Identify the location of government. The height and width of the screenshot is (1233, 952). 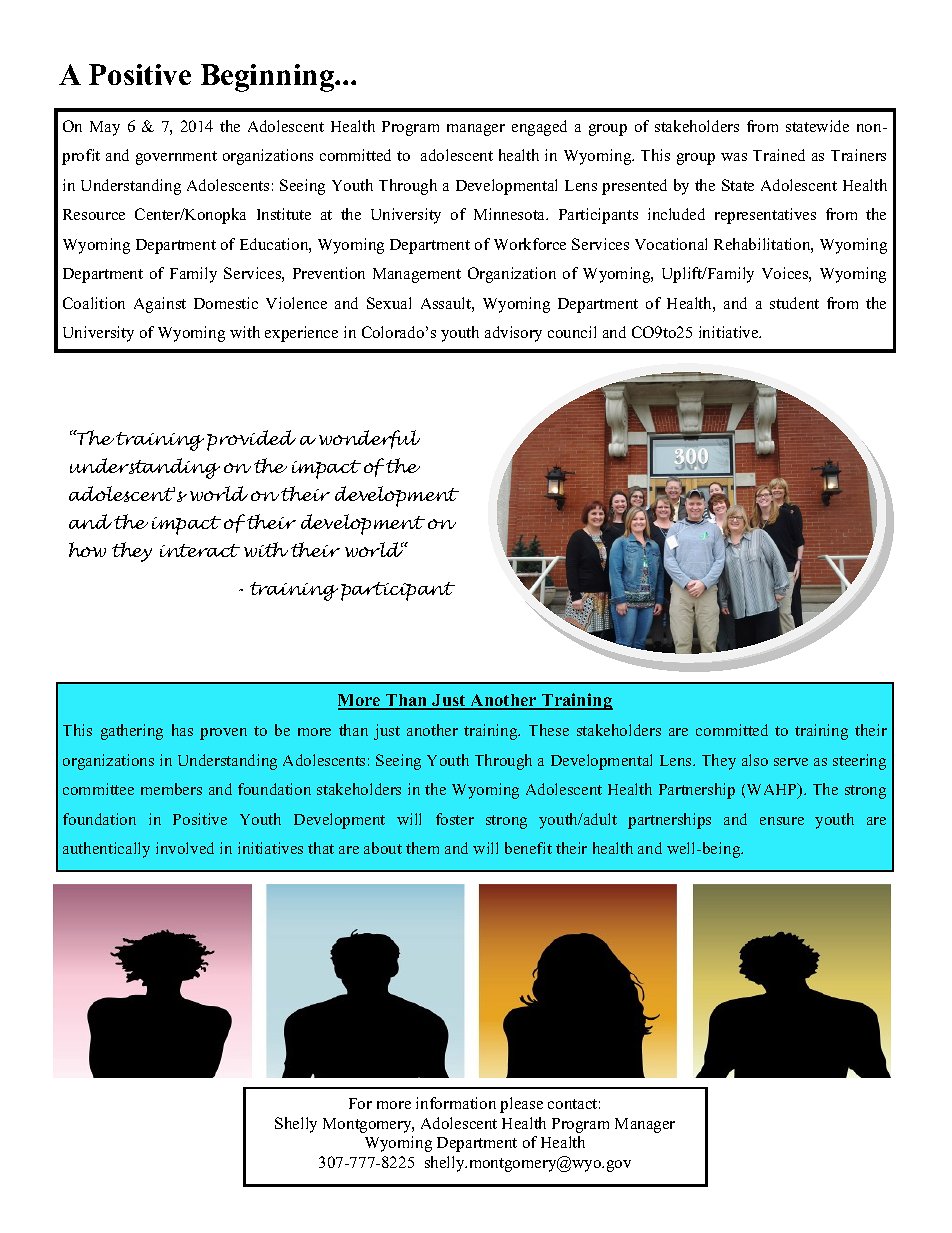
(176, 158).
